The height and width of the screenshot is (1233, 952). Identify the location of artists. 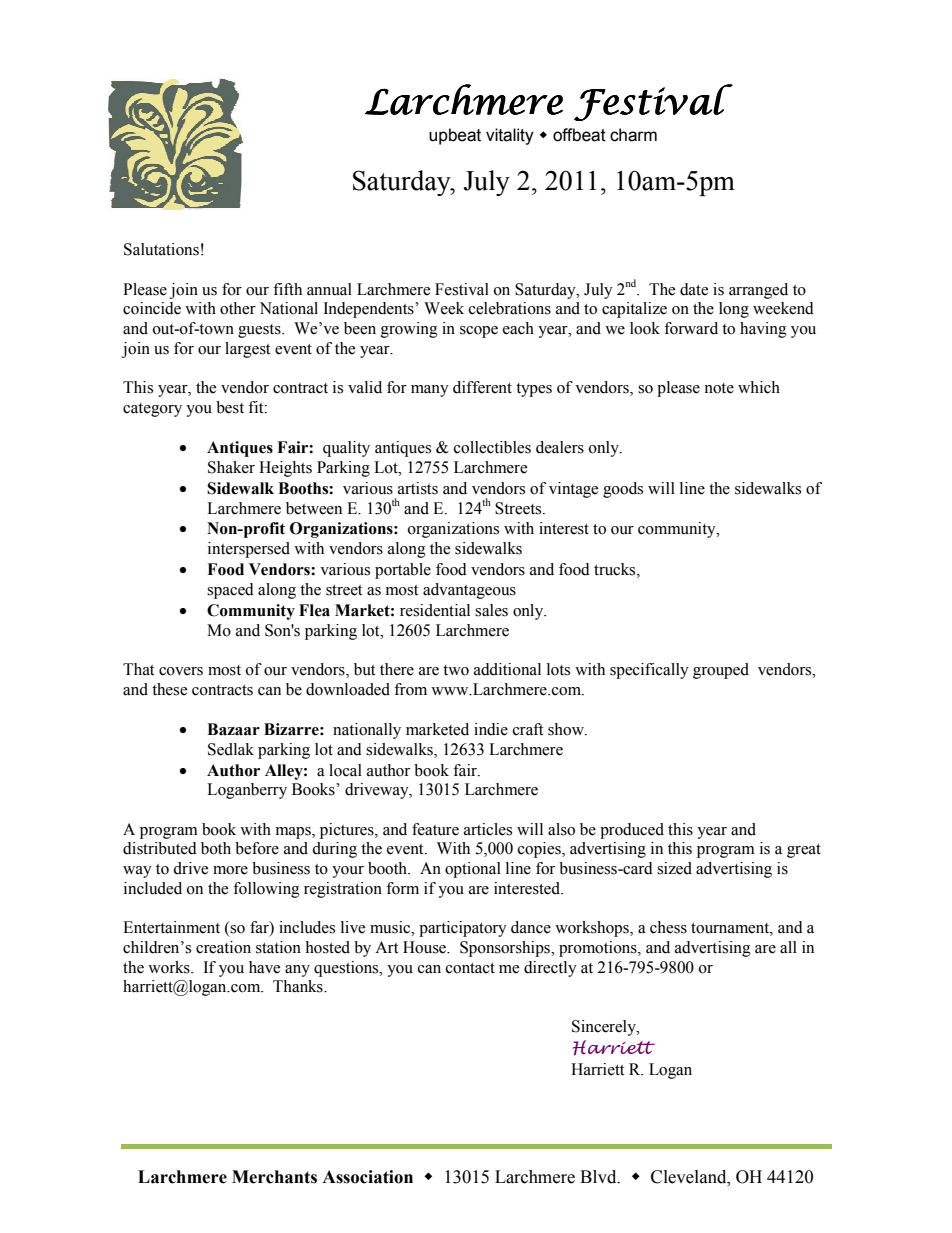
(418, 488).
